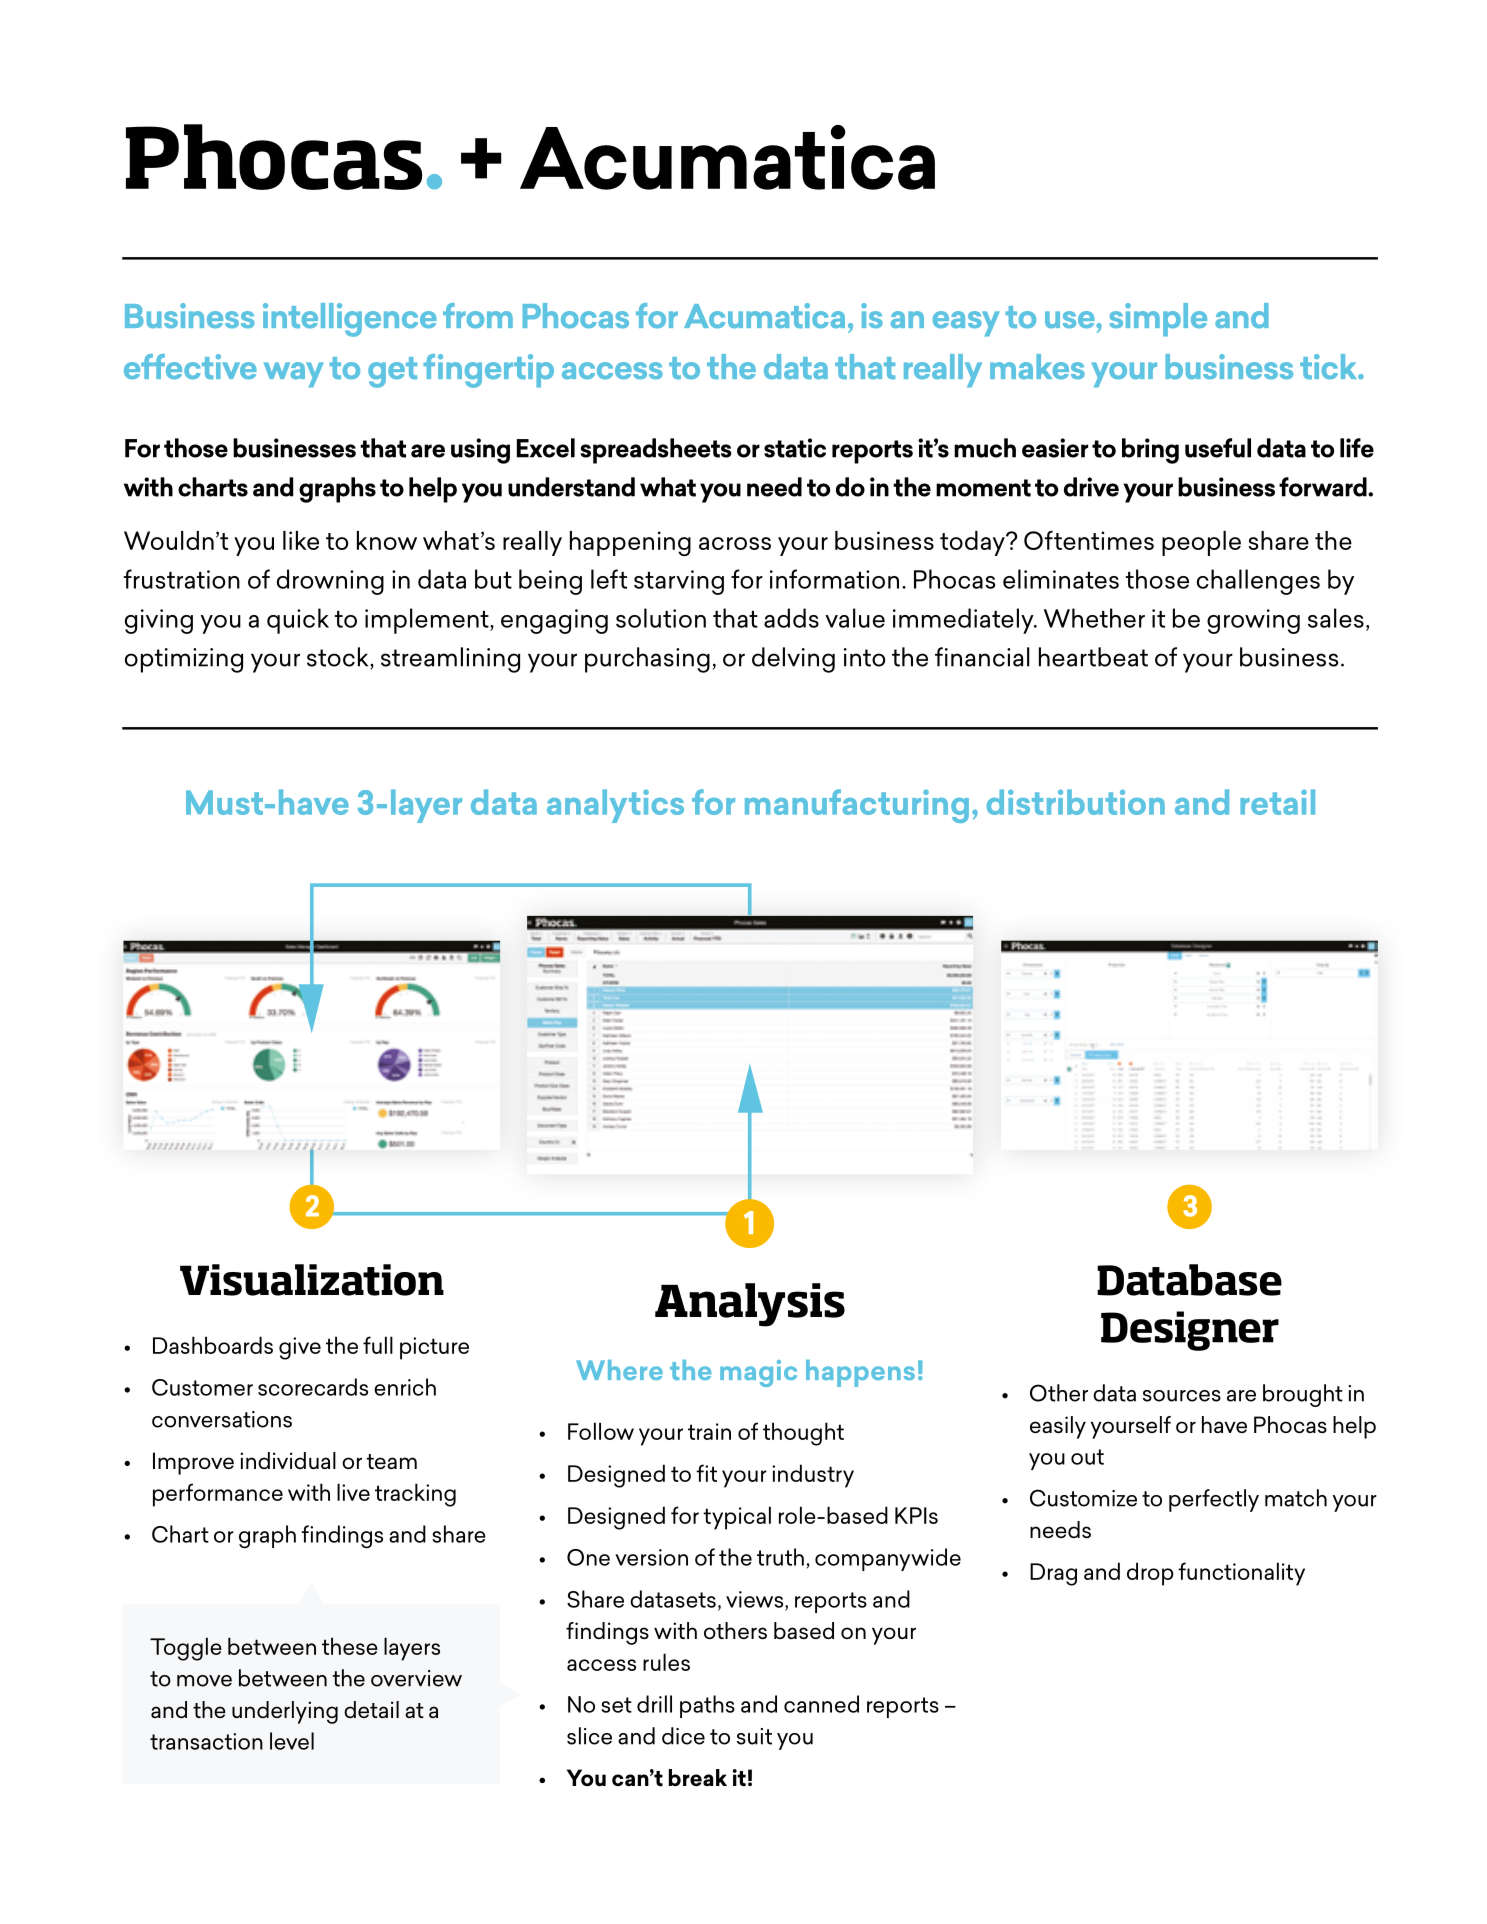 This screenshot has width=1487, height=1924. What do you see at coordinates (294, 375) in the screenshot?
I see `way` at bounding box center [294, 375].
